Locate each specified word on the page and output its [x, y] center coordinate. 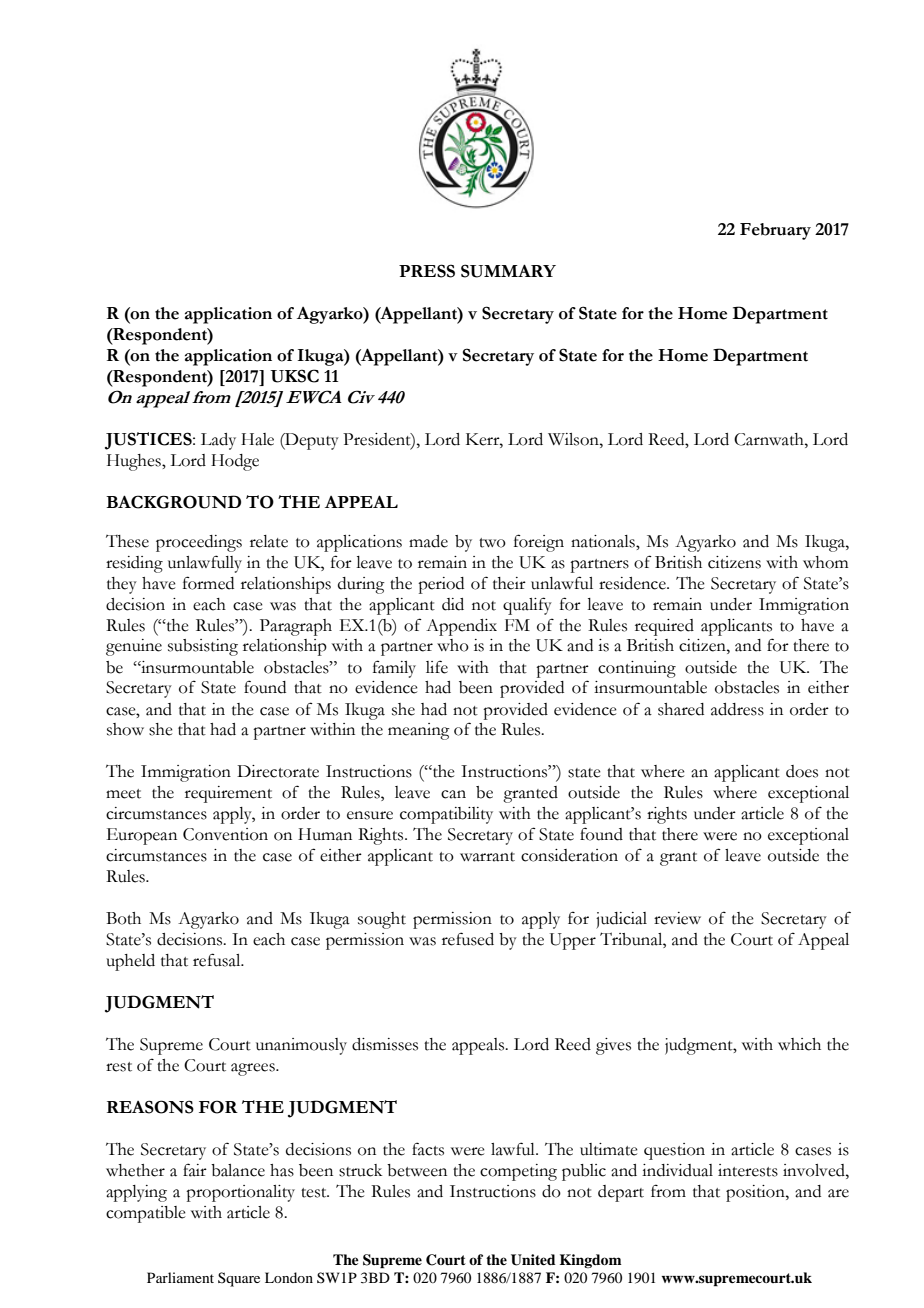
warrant [487, 857]
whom [825, 562]
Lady [218, 441]
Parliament [180, 1277]
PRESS [427, 271]
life [437, 667]
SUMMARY [508, 271]
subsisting [203, 647]
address [737, 709]
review [677, 918]
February [775, 231]
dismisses [385, 1044]
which [799, 1044]
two [492, 543]
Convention [225, 834]
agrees [254, 1069]
